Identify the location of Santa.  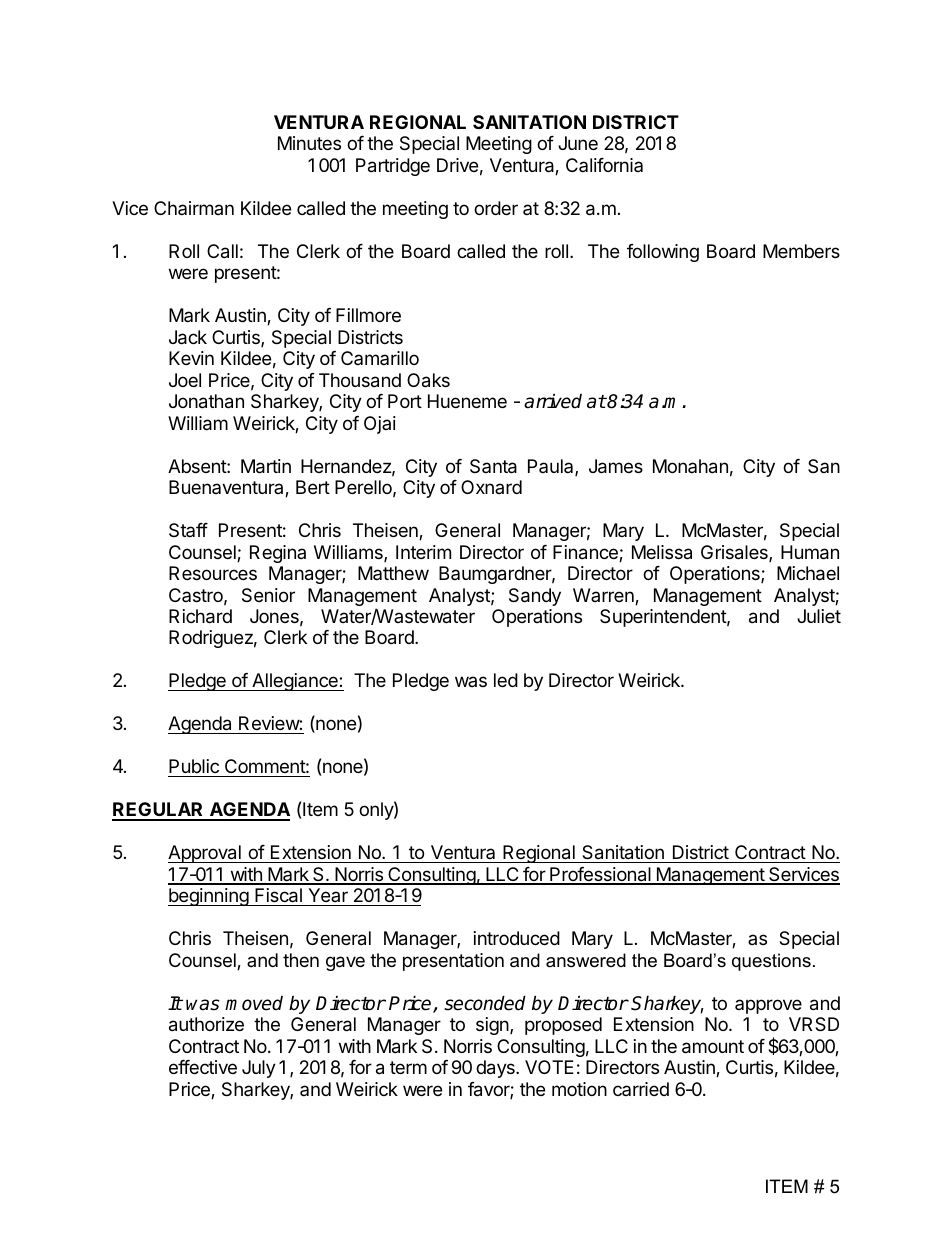
(493, 466).
